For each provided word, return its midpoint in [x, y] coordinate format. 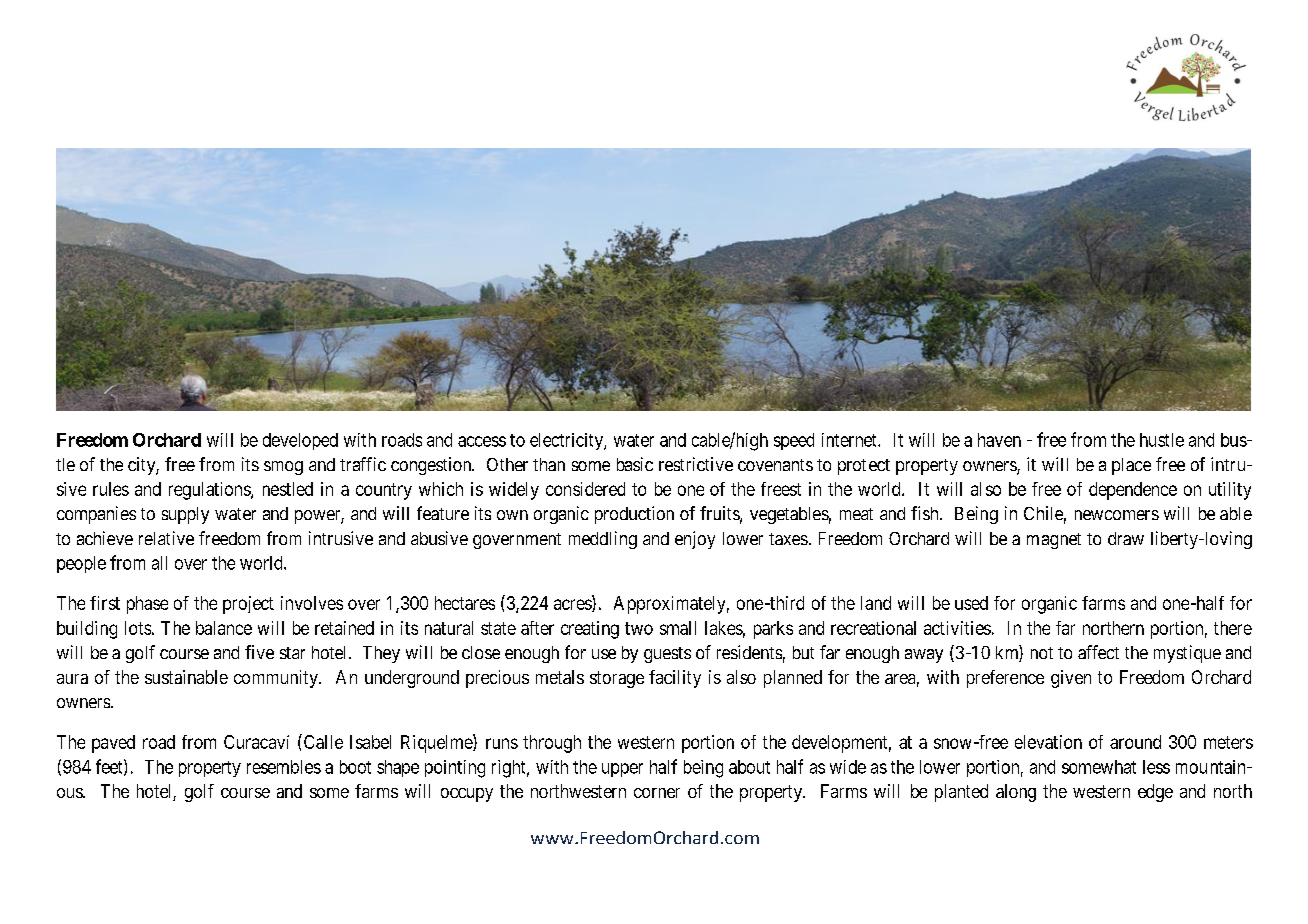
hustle [1162, 440]
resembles [284, 767]
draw [1126, 538]
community [277, 679]
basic [635, 464]
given [1071, 679]
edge [1155, 793]
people [81, 564]
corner [657, 793]
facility [675, 679]
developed [300, 441]
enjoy [695, 540]
